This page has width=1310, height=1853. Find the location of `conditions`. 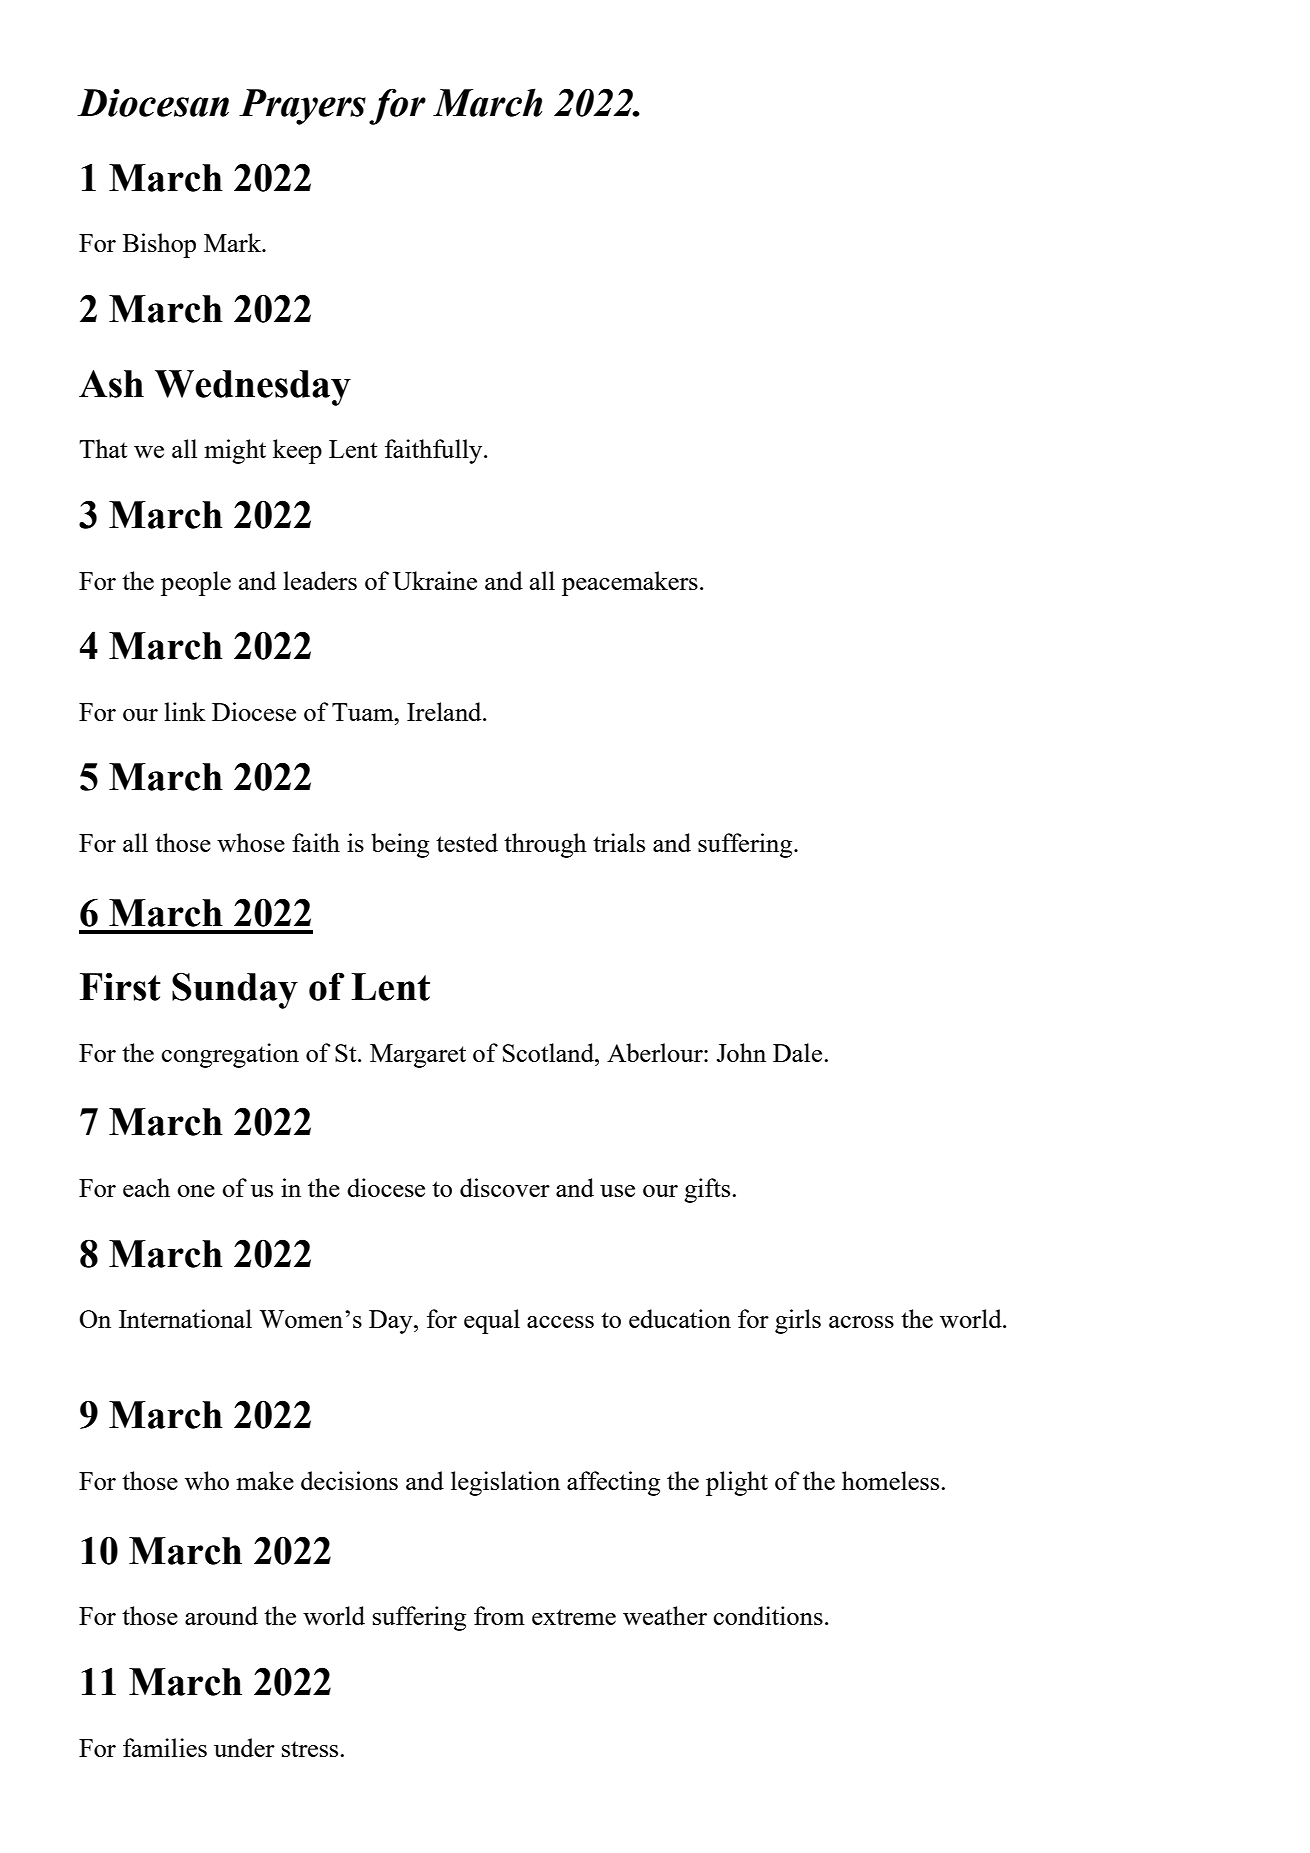

conditions is located at coordinates (768, 1615).
